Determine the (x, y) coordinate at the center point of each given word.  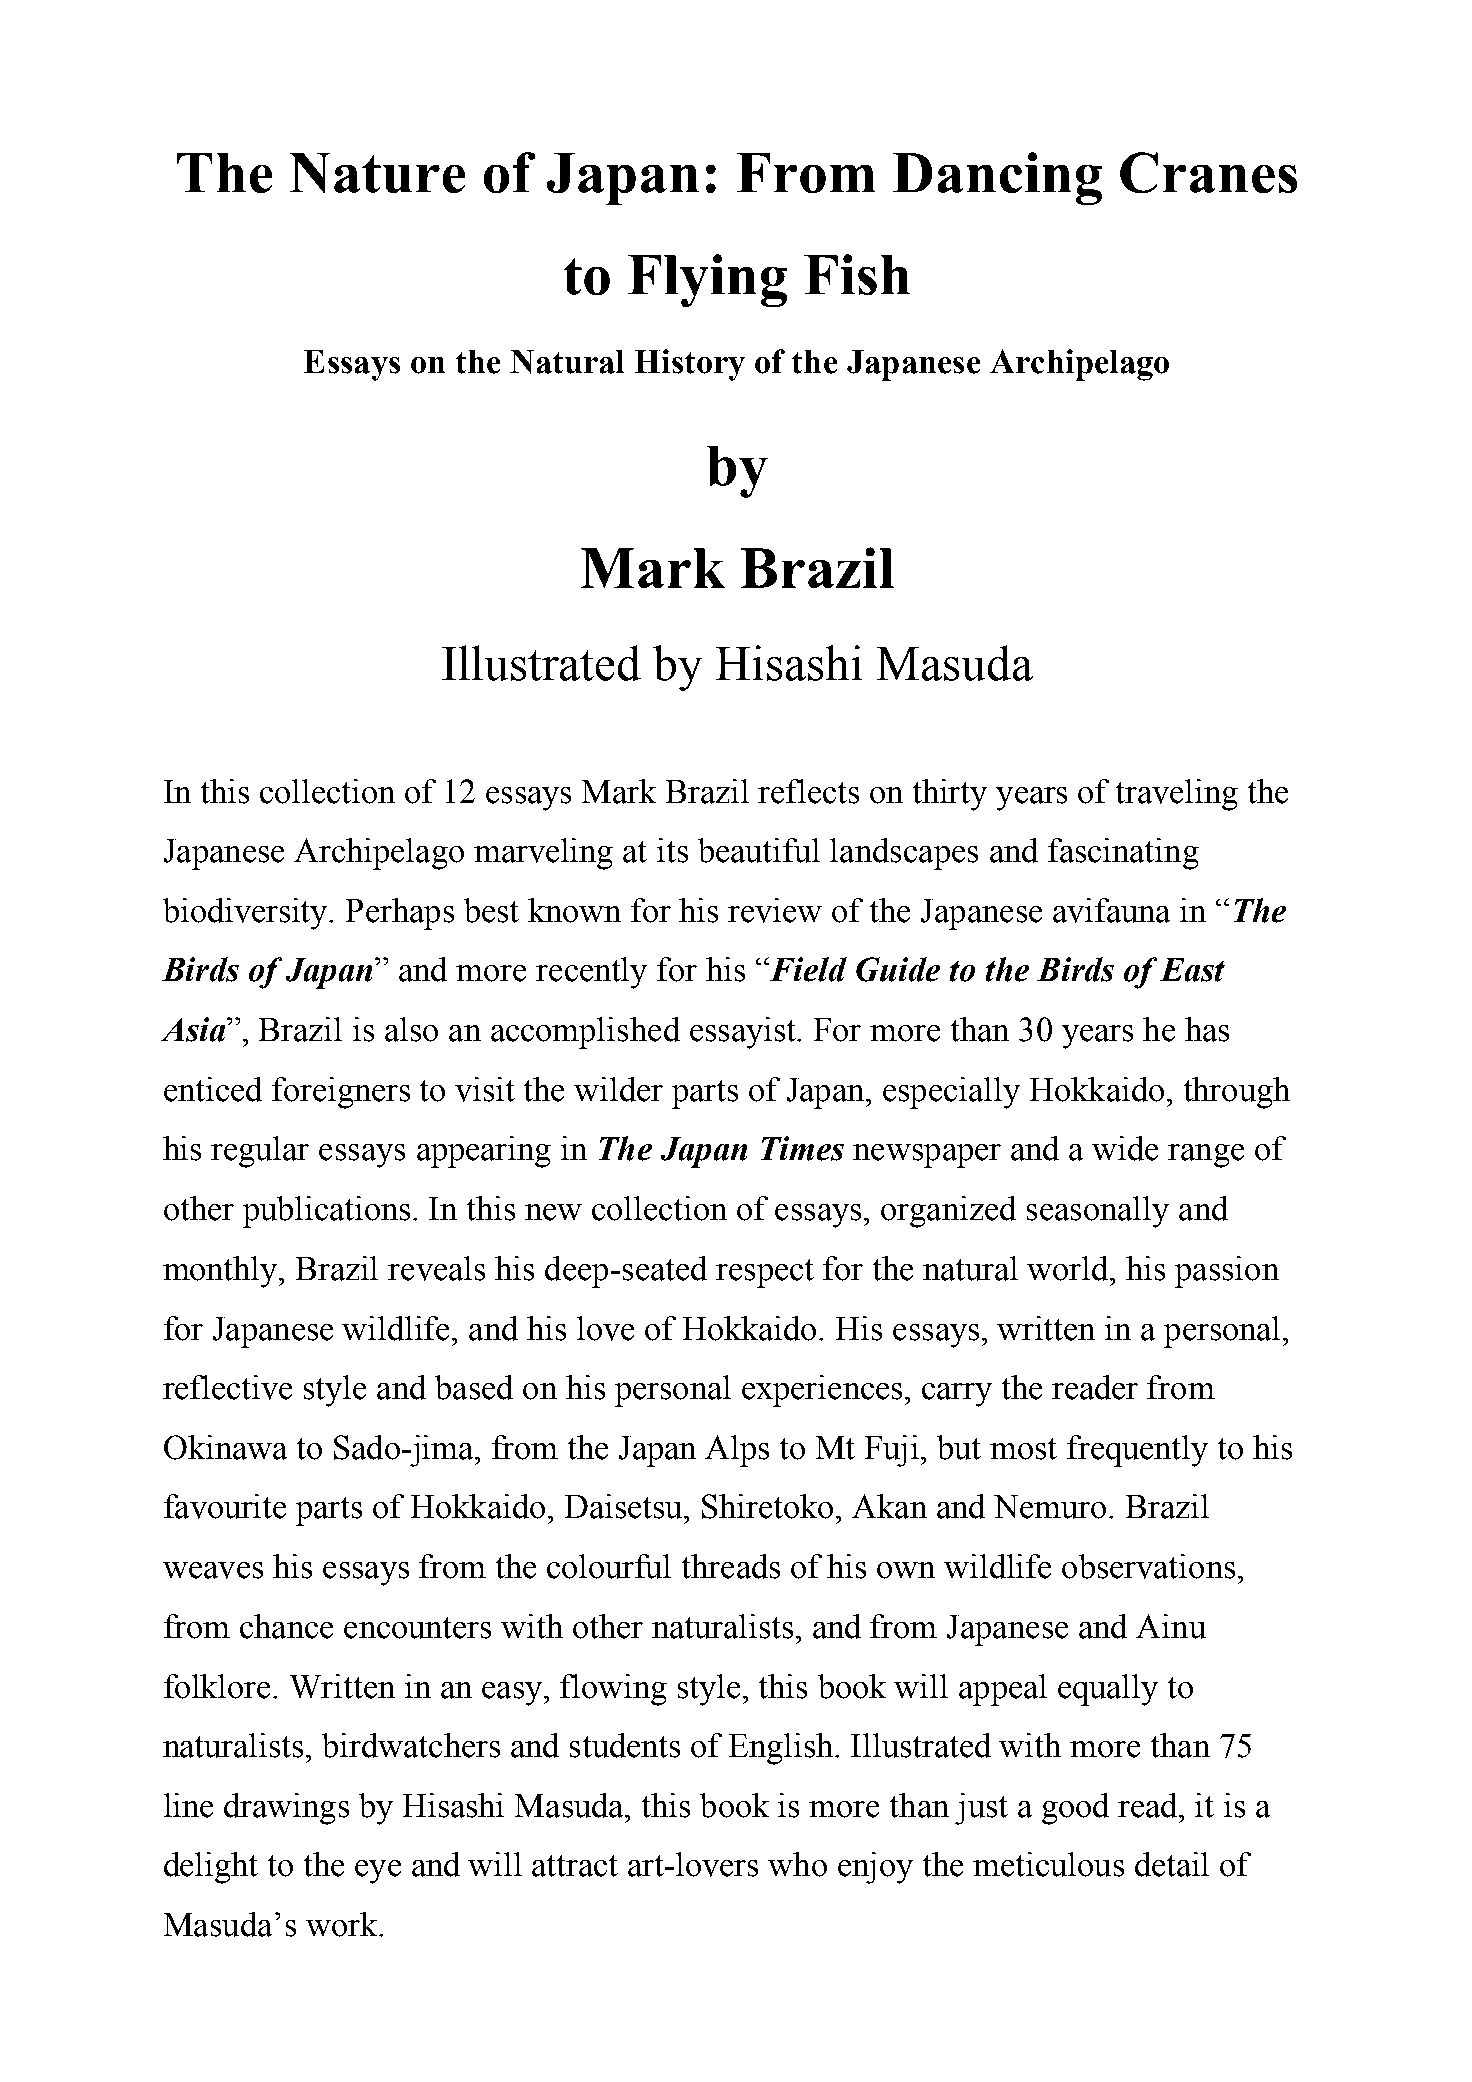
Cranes (1208, 172)
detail (1172, 1864)
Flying (707, 280)
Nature (377, 173)
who (797, 1864)
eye (378, 1872)
